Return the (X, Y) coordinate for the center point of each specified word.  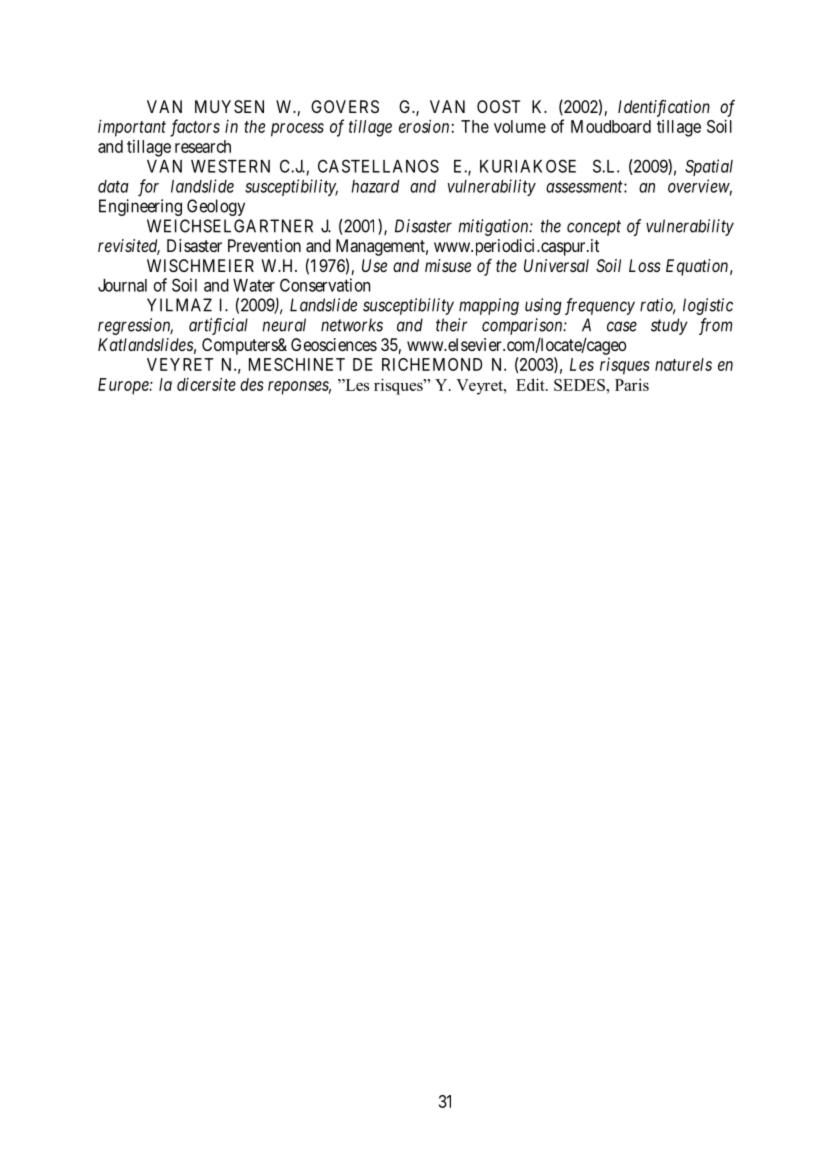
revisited (129, 247)
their (451, 325)
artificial (218, 326)
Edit (531, 384)
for (148, 188)
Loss (645, 265)
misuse (448, 265)
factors (195, 128)
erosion (424, 126)
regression (135, 326)
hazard (375, 186)
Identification (664, 108)
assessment (585, 187)
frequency (600, 306)
